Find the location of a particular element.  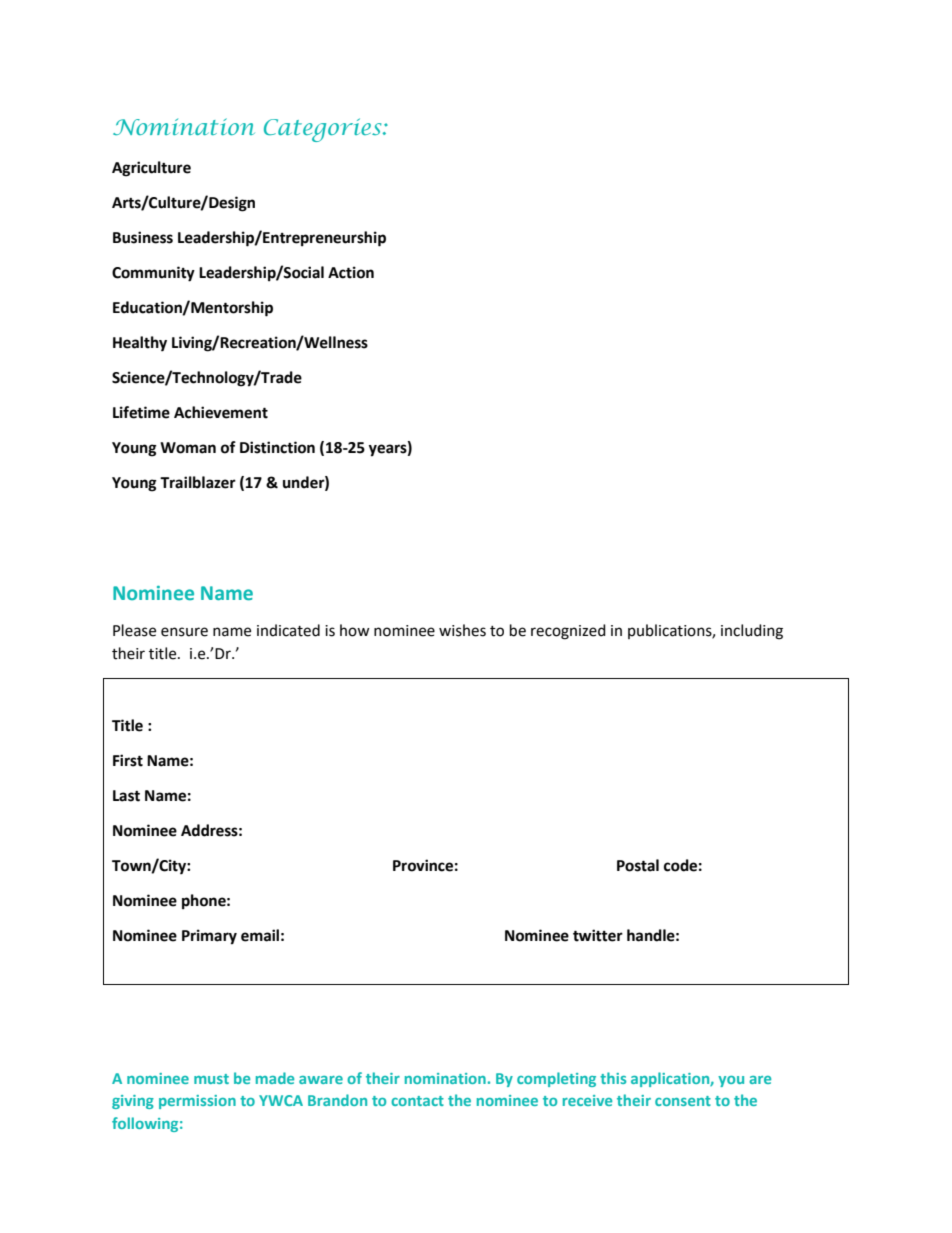

including is located at coordinates (752, 632).
